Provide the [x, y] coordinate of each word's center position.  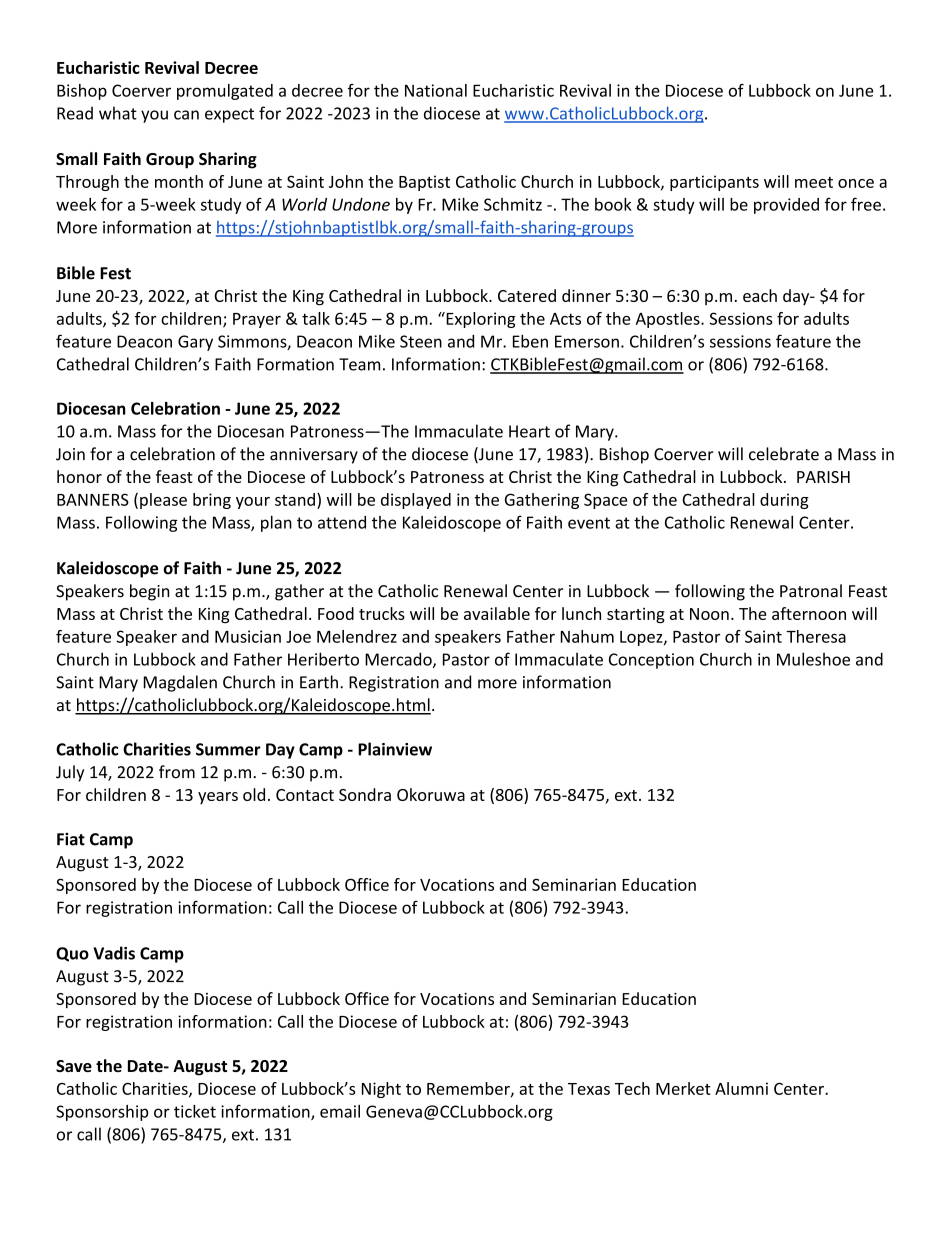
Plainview [395, 749]
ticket [195, 1111]
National [436, 90]
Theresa [816, 636]
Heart [529, 431]
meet [814, 182]
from [177, 772]
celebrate [784, 454]
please [163, 501]
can [186, 115]
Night [381, 1090]
